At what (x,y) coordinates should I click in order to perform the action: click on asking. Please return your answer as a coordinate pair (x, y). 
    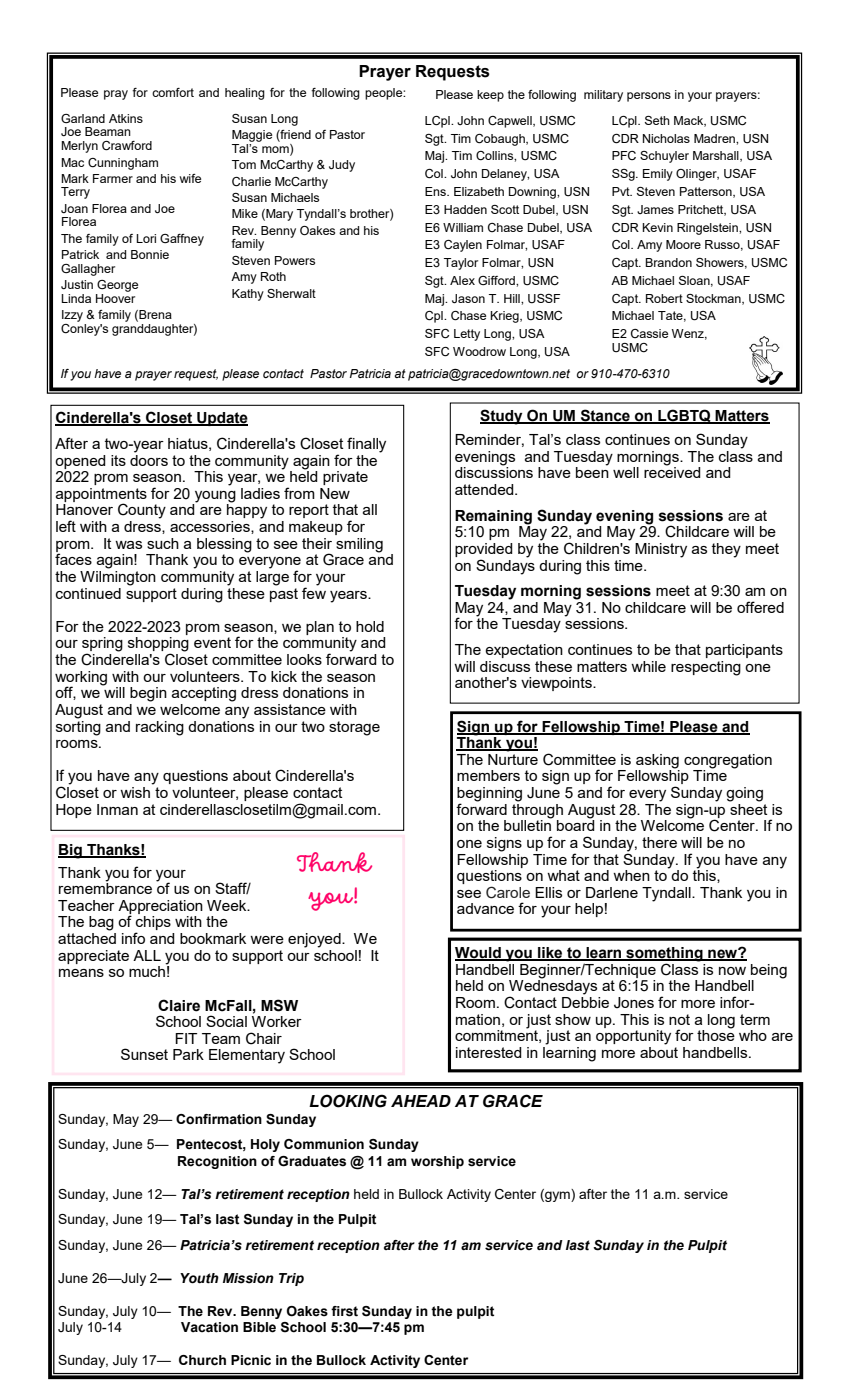
    Looking at the image, I should click on (657, 761).
